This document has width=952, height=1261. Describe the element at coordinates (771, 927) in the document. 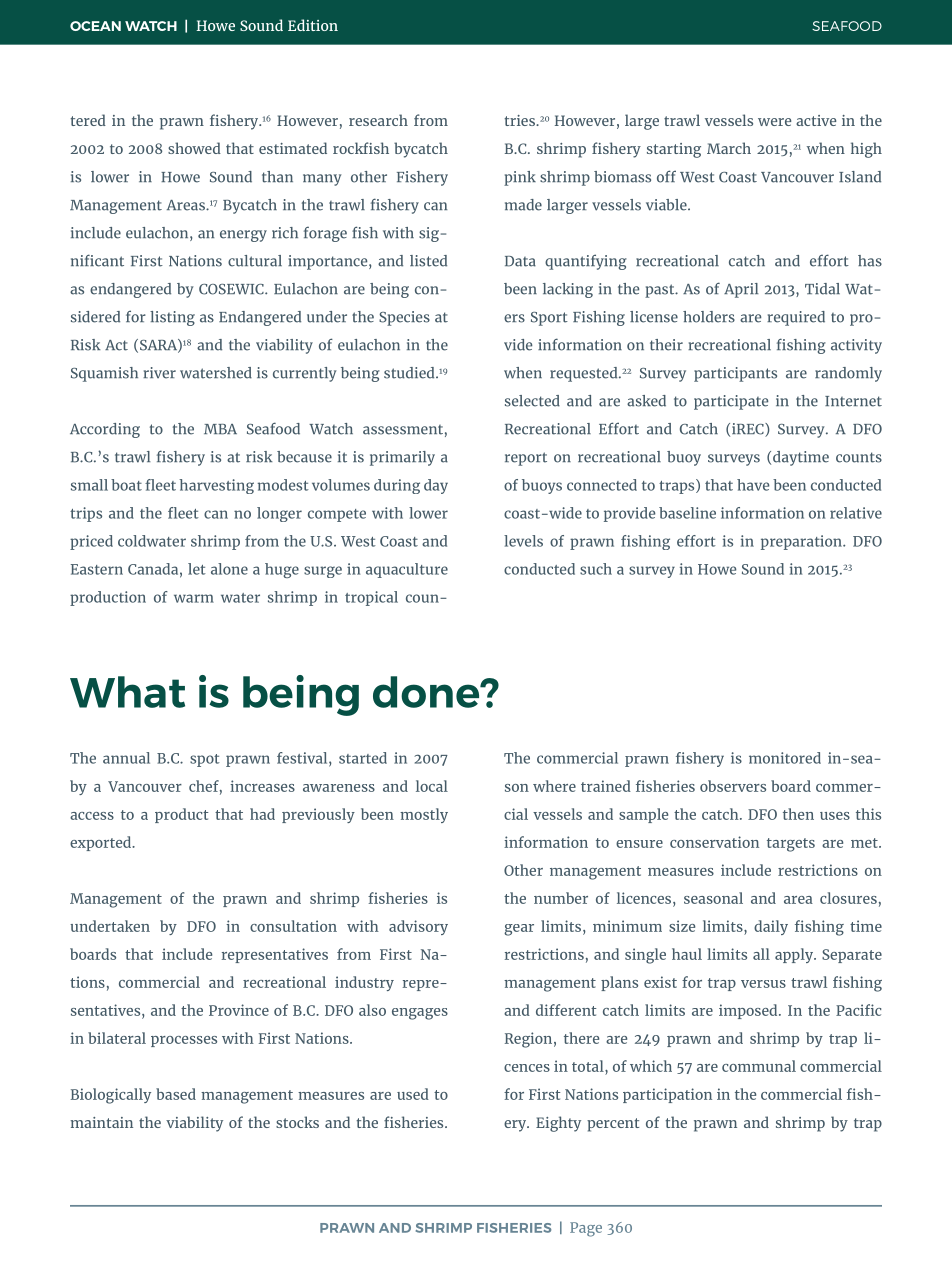

I see `daily` at that location.
